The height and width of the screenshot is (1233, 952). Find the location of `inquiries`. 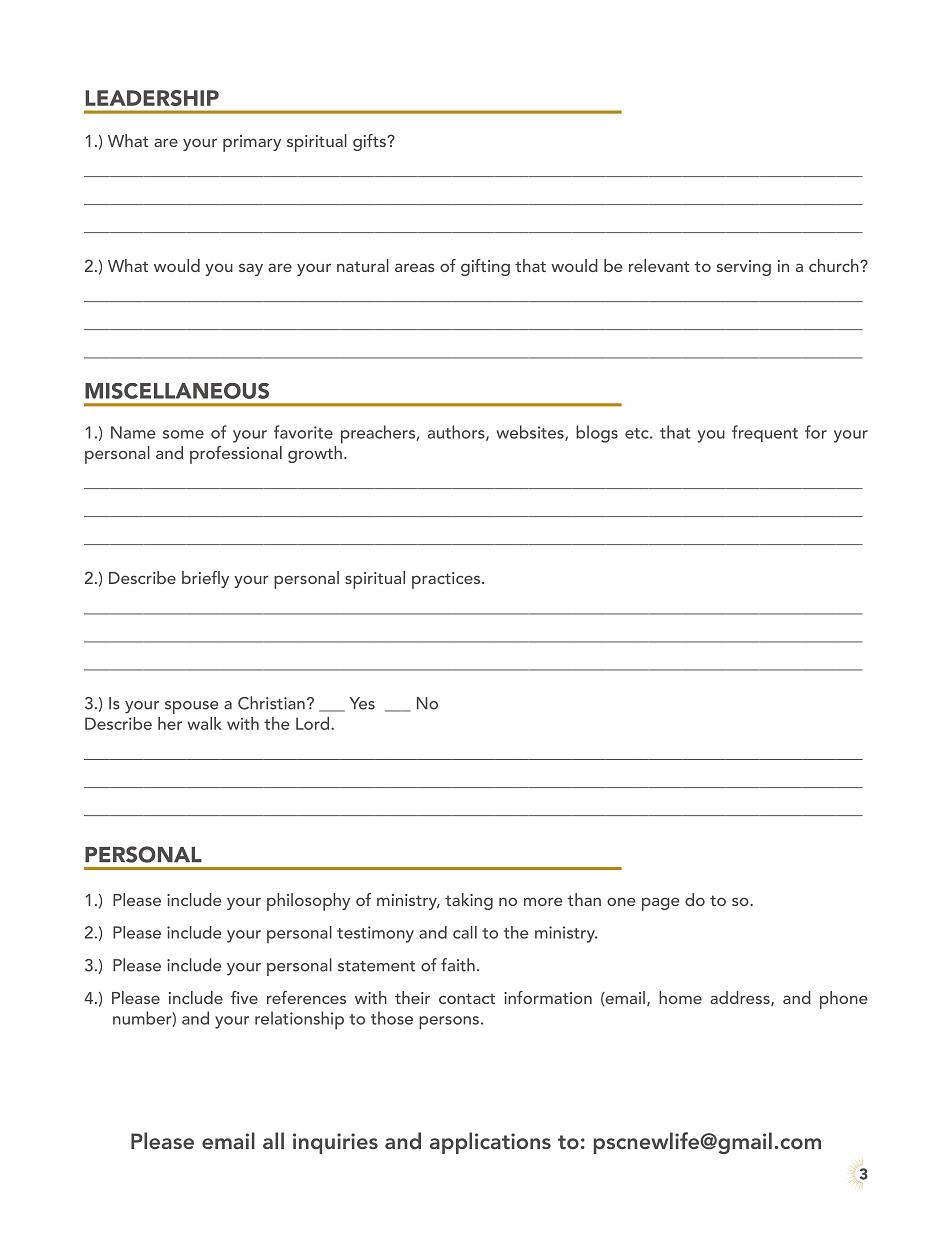

inquiries is located at coordinates (335, 1143).
